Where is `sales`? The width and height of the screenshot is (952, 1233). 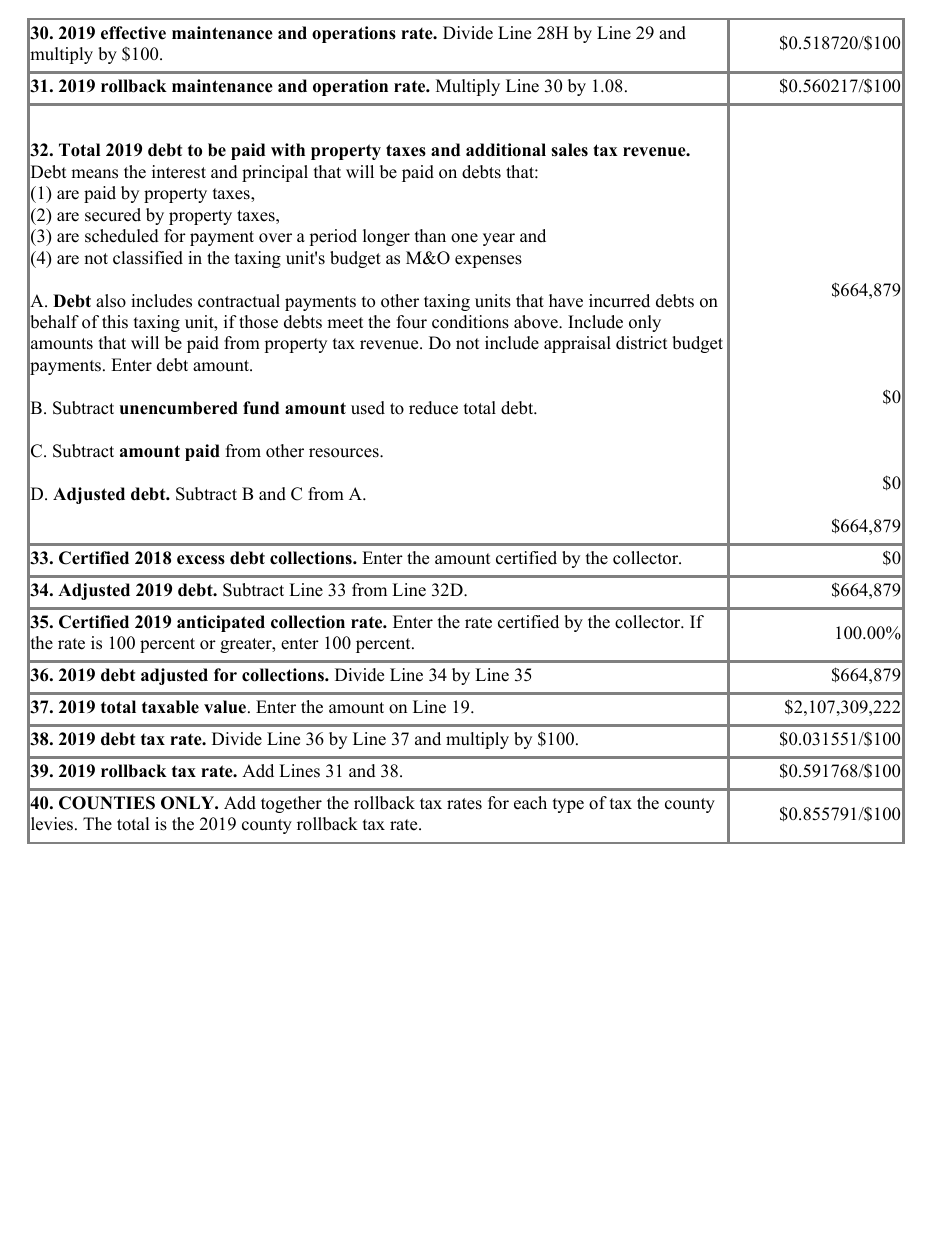
sales is located at coordinates (569, 150).
